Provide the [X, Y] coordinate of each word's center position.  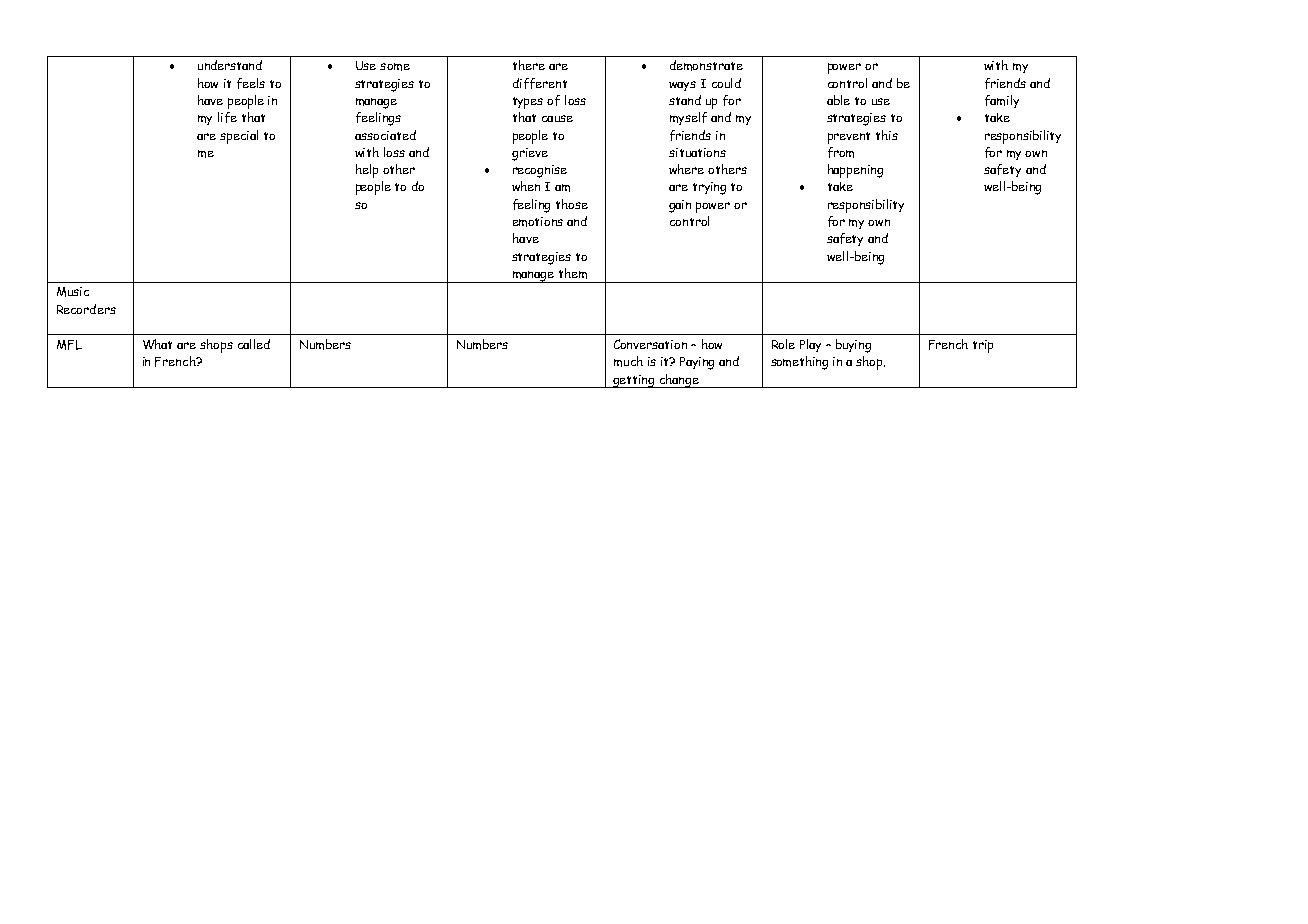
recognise [540, 171]
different [540, 83]
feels [251, 83]
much [628, 361]
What [157, 344]
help [367, 171]
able [838, 100]
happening [855, 171]
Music [73, 292]
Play [810, 345]
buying [853, 346]
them [573, 273]
